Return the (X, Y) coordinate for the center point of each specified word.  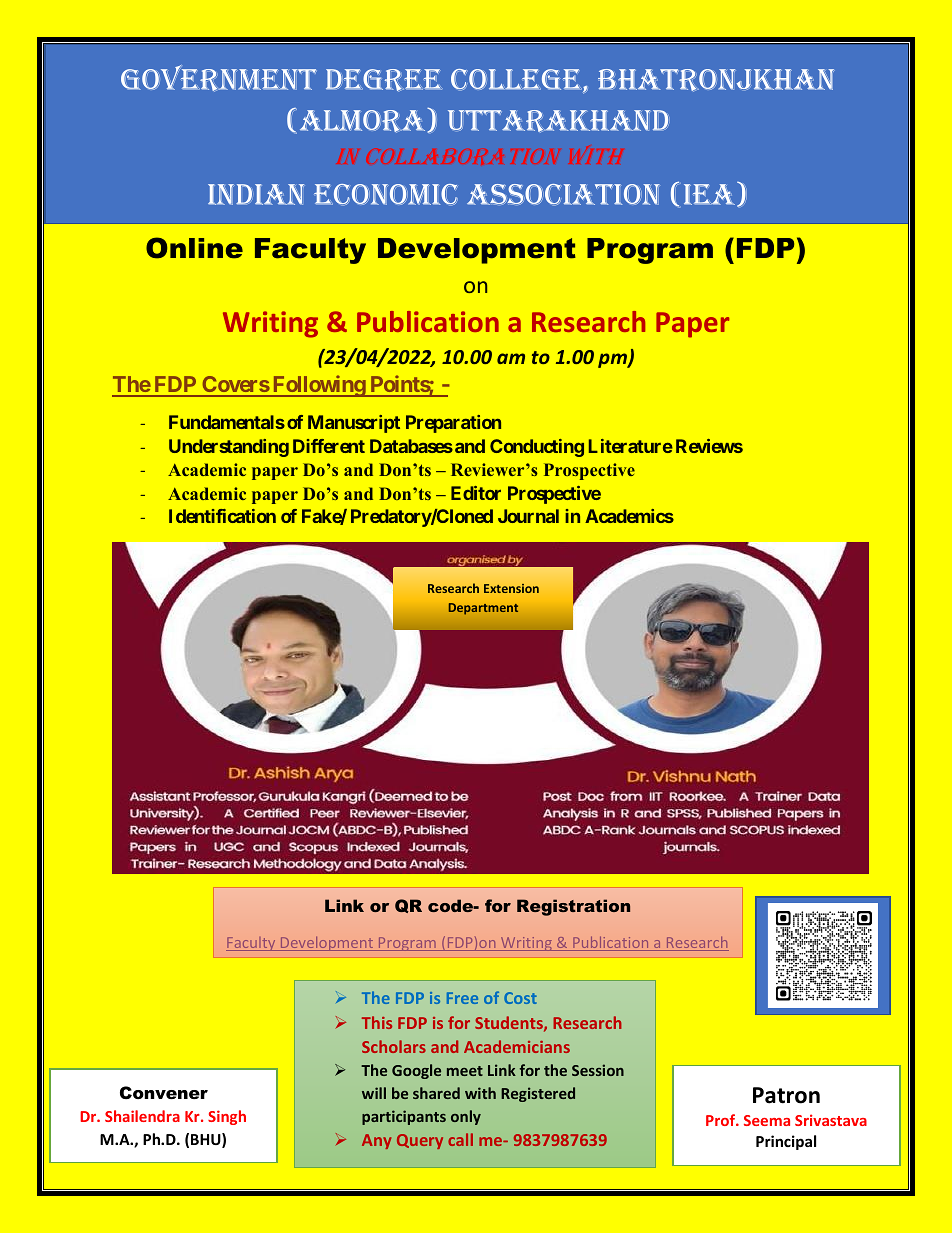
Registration (573, 907)
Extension (511, 588)
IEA (711, 194)
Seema (767, 1120)
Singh (227, 1117)
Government (219, 78)
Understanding (229, 448)
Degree (384, 80)
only (466, 1117)
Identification (222, 516)
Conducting (537, 448)
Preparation (453, 424)
